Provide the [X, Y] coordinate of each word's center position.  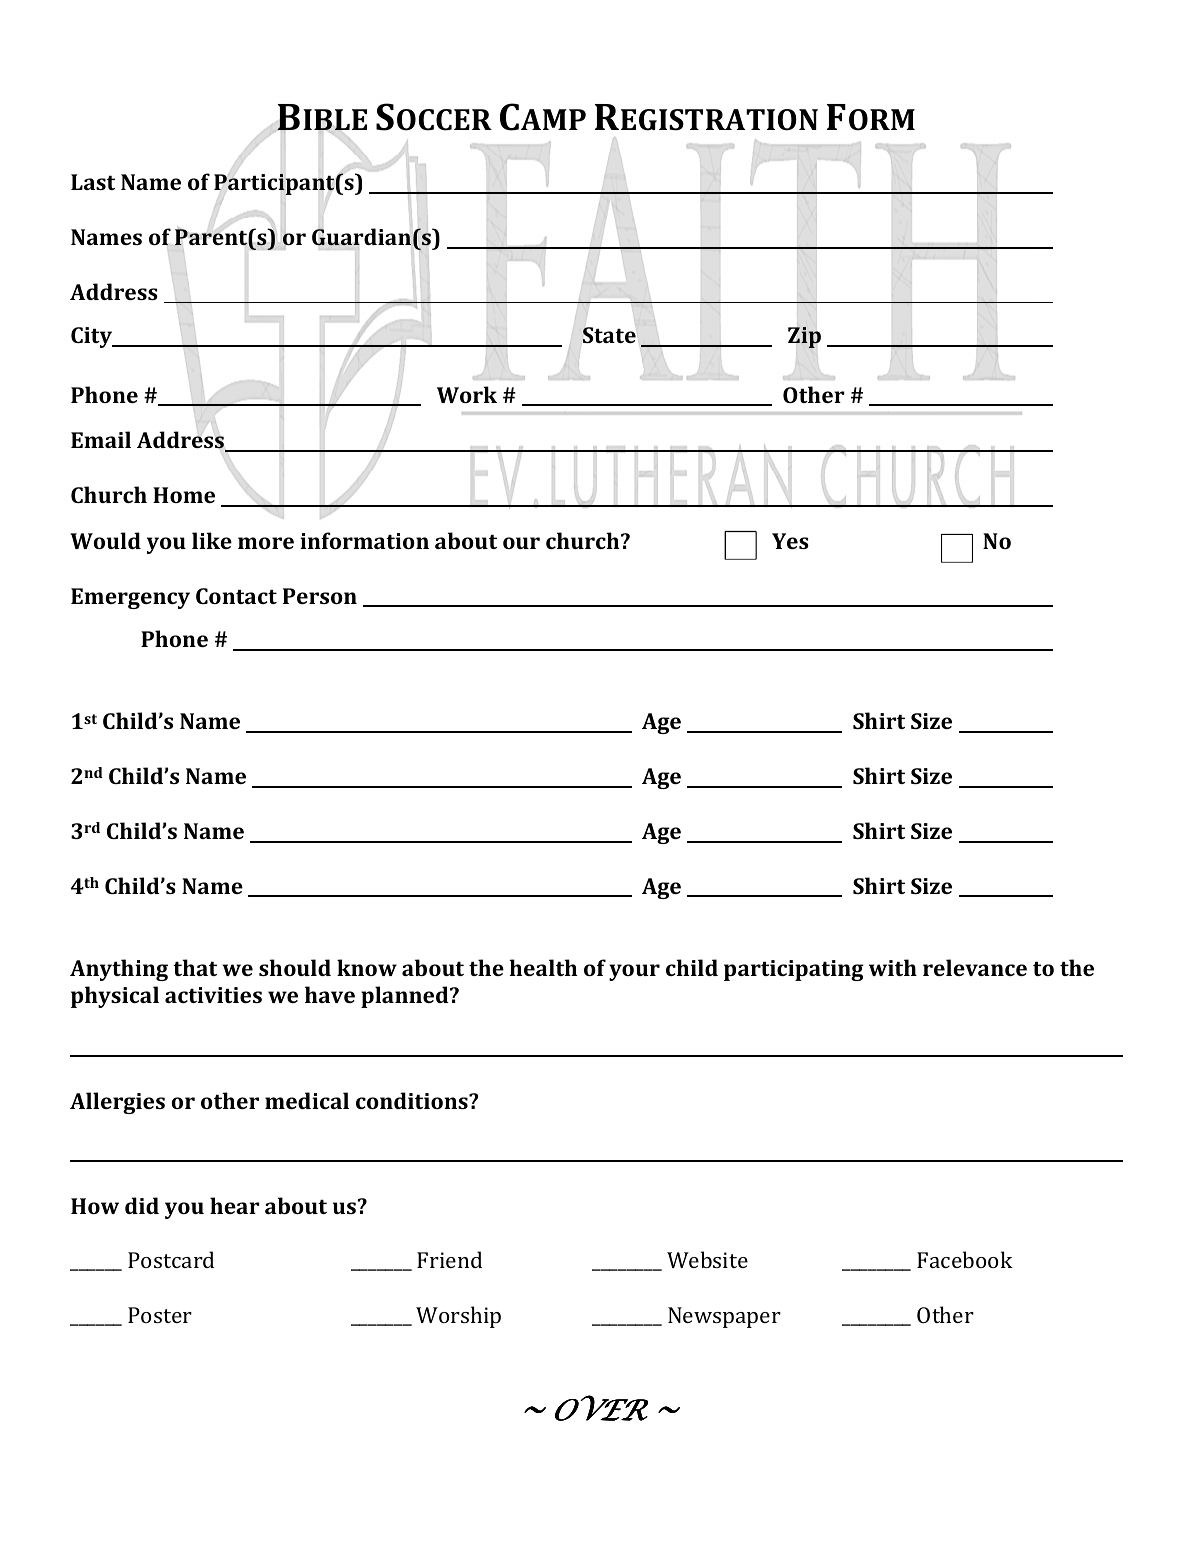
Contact [236, 596]
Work [467, 394]
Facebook [965, 1259]
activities [213, 995]
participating [794, 970]
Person [320, 596]
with [893, 967]
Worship [458, 1317]
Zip [804, 337]
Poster [160, 1315]
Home [184, 495]
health [543, 967]
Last [93, 182]
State [609, 335]
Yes [790, 541]
